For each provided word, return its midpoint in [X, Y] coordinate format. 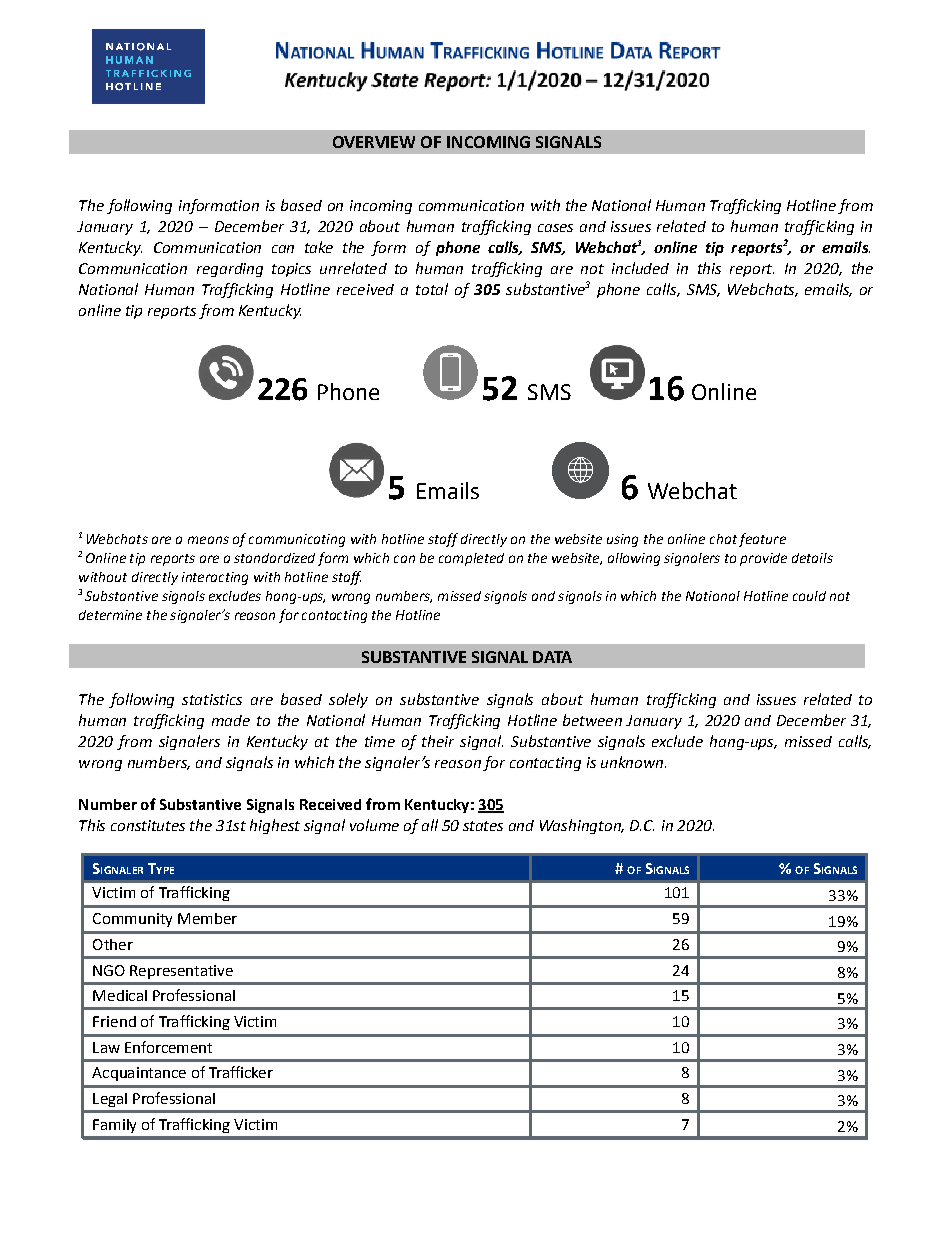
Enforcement [168, 1047]
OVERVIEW [374, 142]
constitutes [148, 825]
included [640, 268]
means [208, 540]
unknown [633, 762]
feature [762, 540]
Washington [581, 826]
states [483, 826]
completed [471, 559]
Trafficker [241, 1072]
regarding [230, 270]
